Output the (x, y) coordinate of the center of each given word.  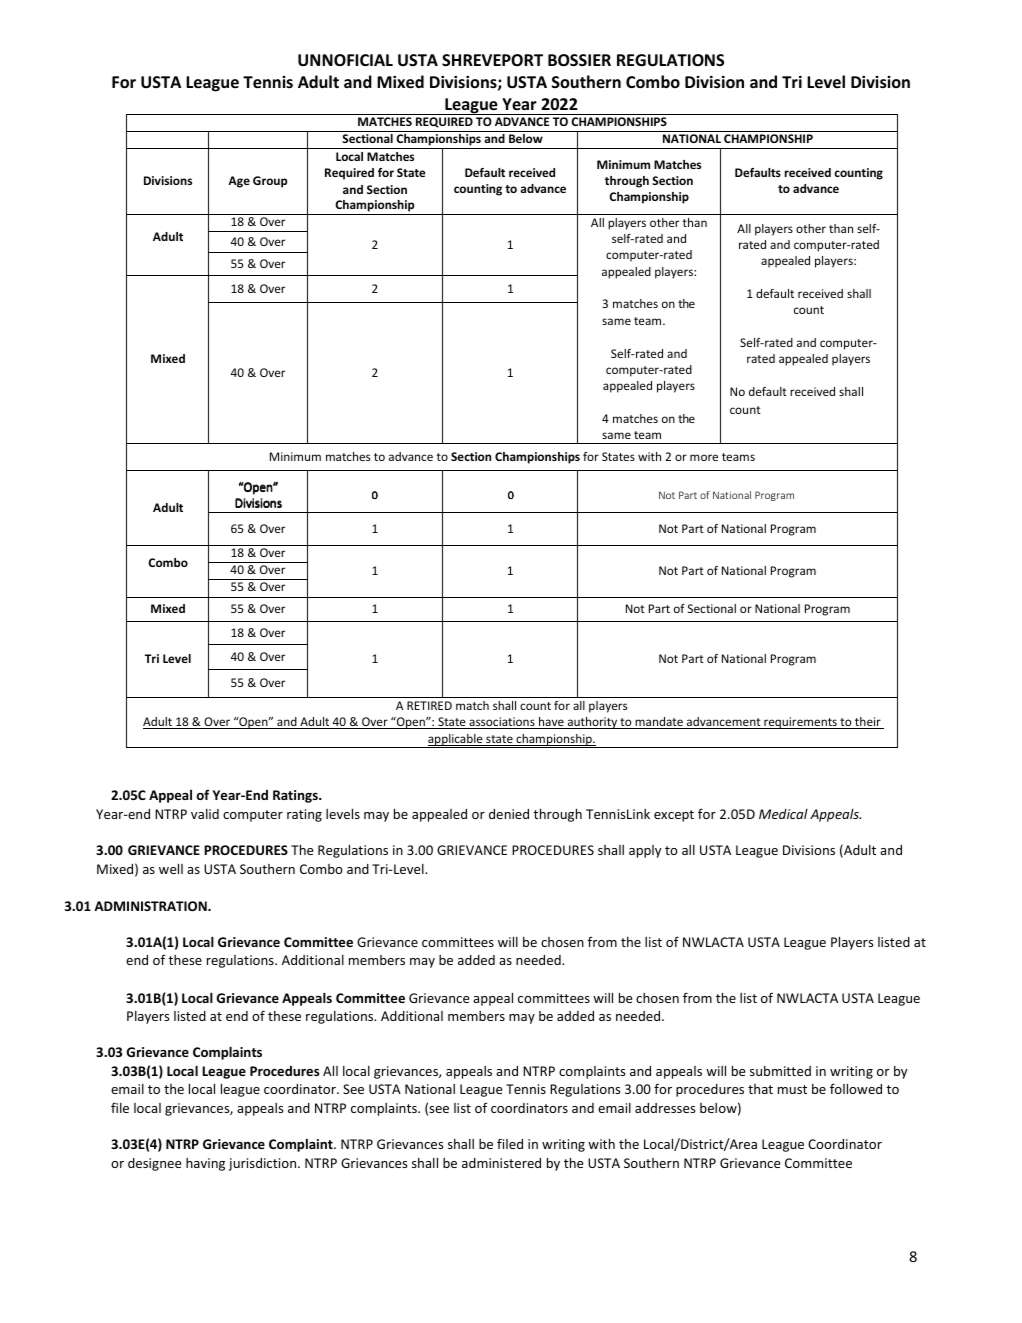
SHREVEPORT (492, 60)
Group (270, 182)
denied (509, 814)
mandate (659, 723)
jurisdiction (264, 1164)
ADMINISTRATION (151, 906)
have (551, 723)
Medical (783, 814)
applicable (455, 741)
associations (502, 723)
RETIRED (429, 705)
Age (239, 182)
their (868, 723)
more (704, 457)
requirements (800, 723)
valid (205, 814)
